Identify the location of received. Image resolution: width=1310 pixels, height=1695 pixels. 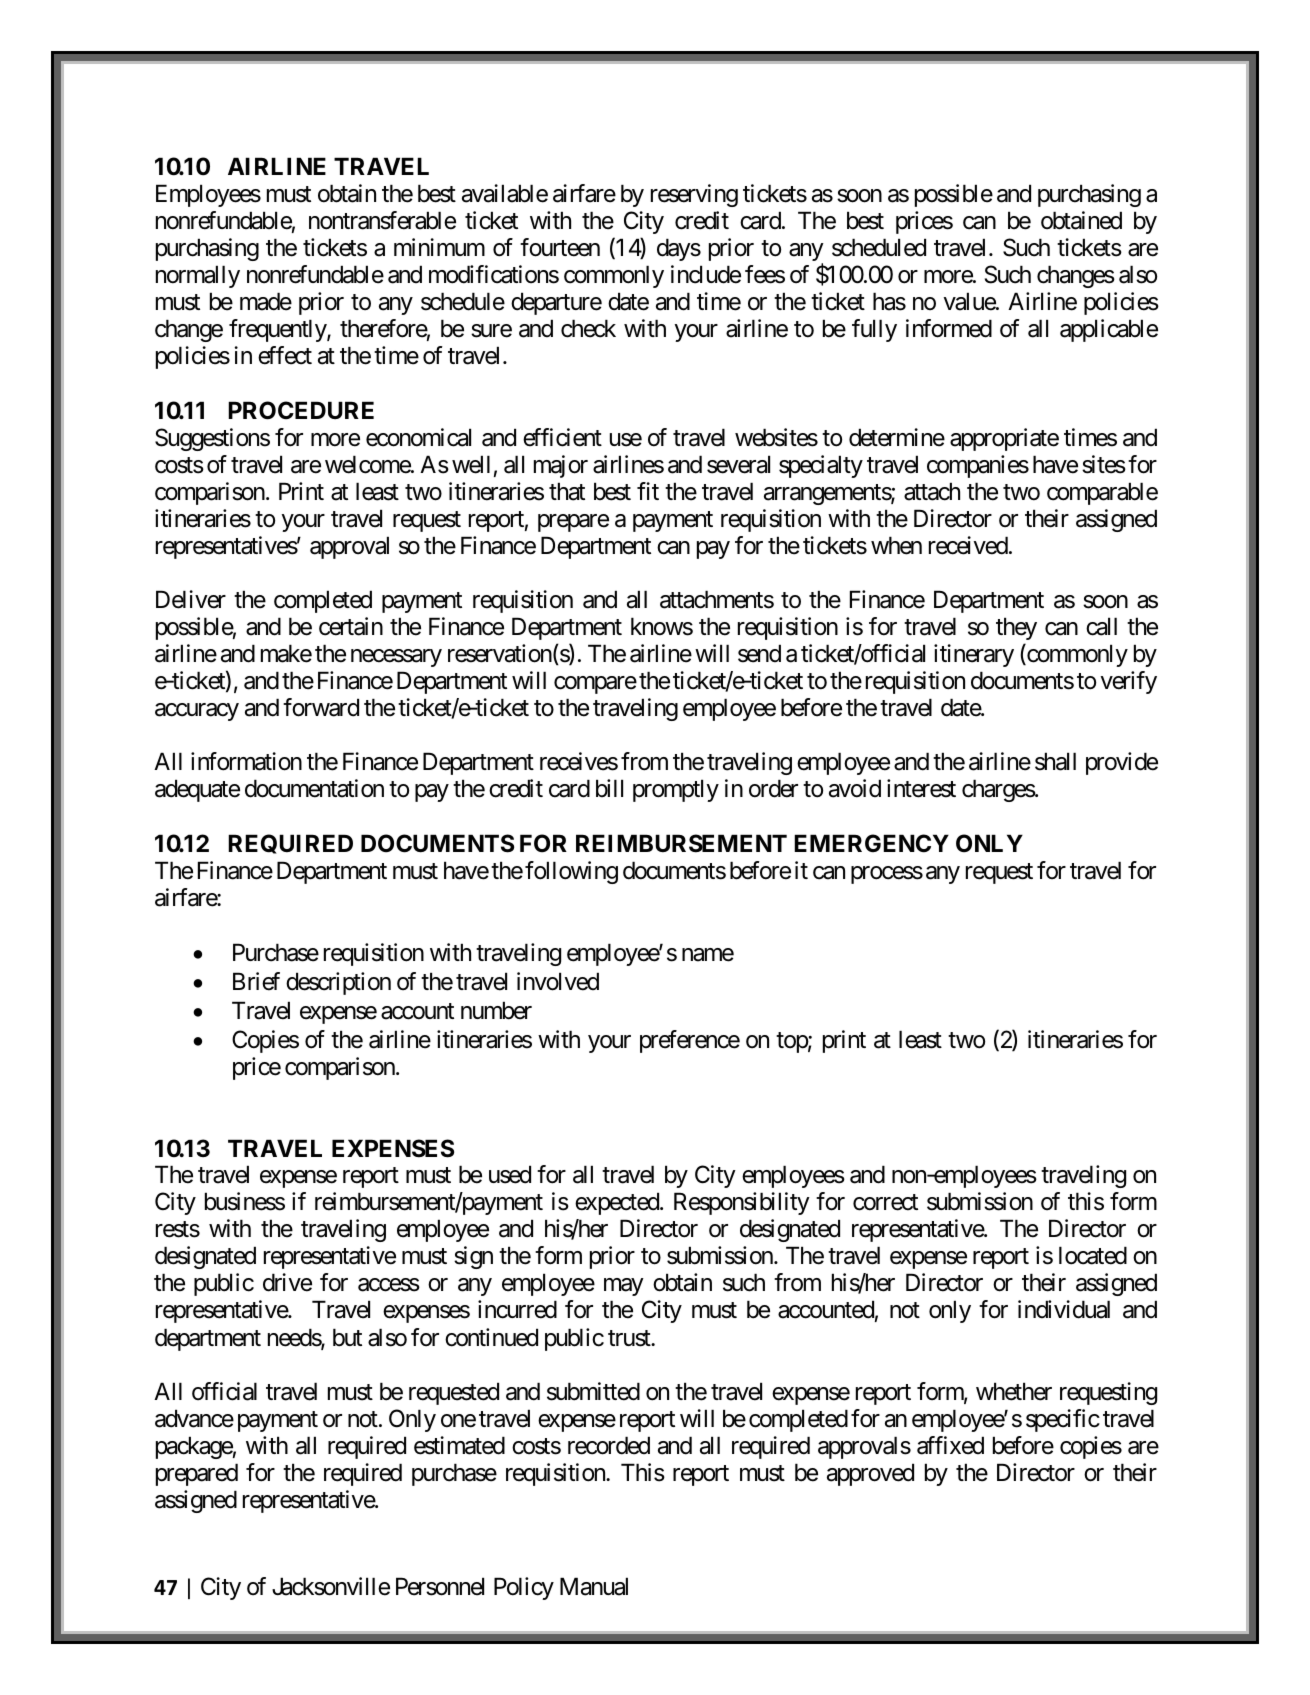
(968, 545).
